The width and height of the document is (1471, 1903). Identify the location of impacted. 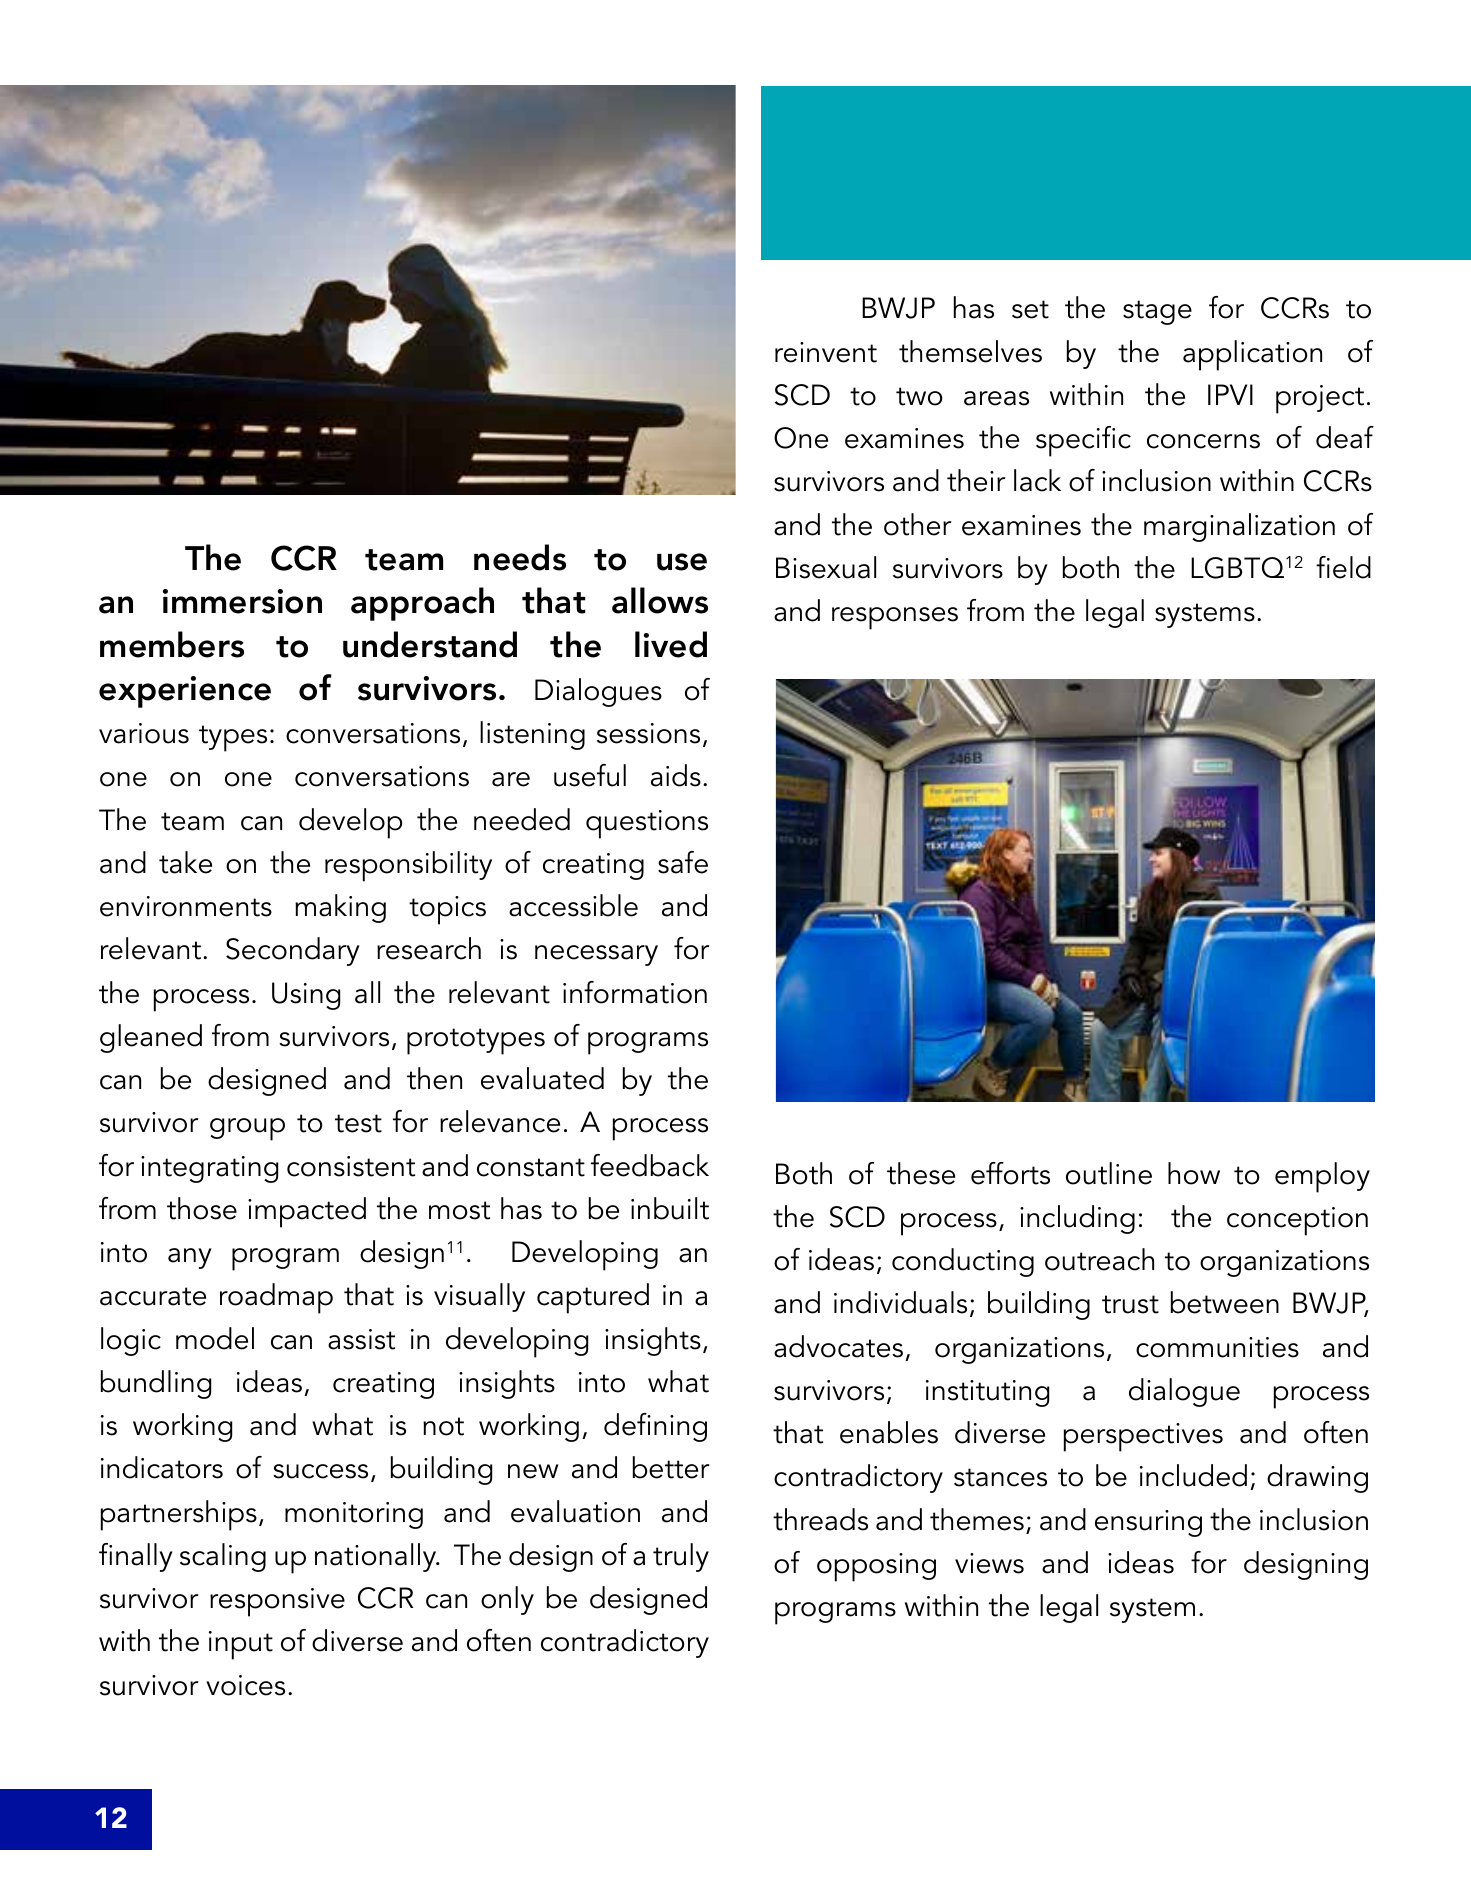
(307, 1212).
